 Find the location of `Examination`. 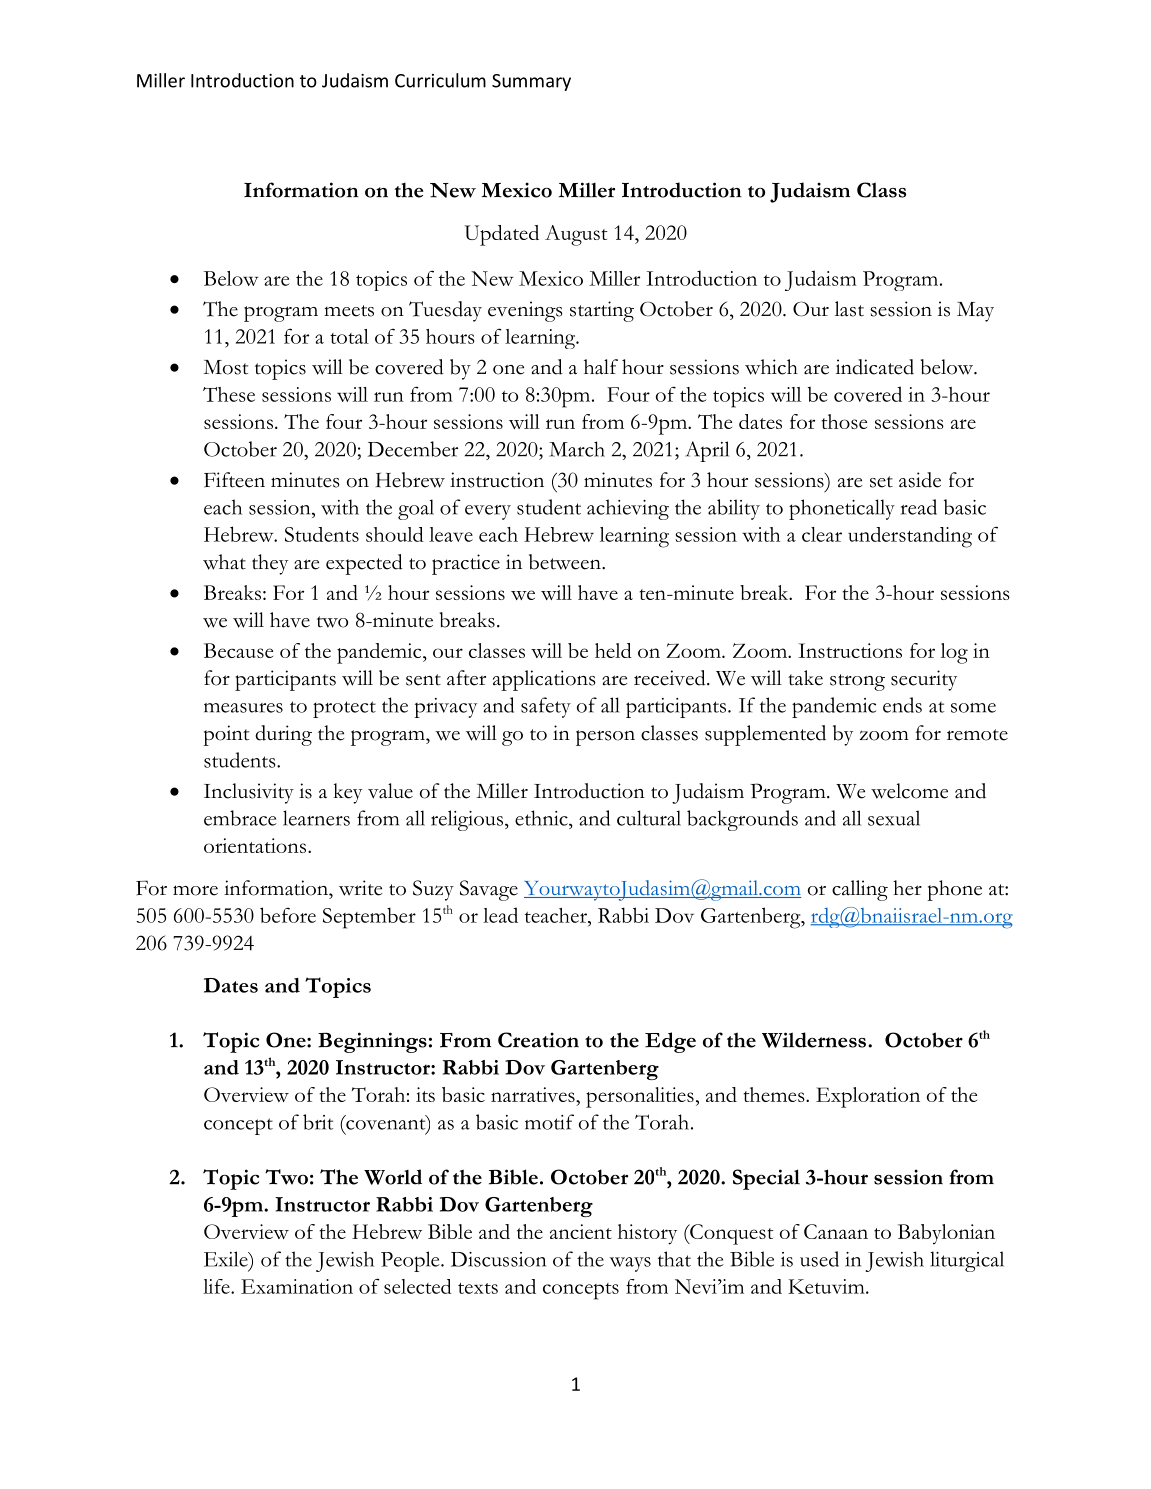

Examination is located at coordinates (297, 1286).
